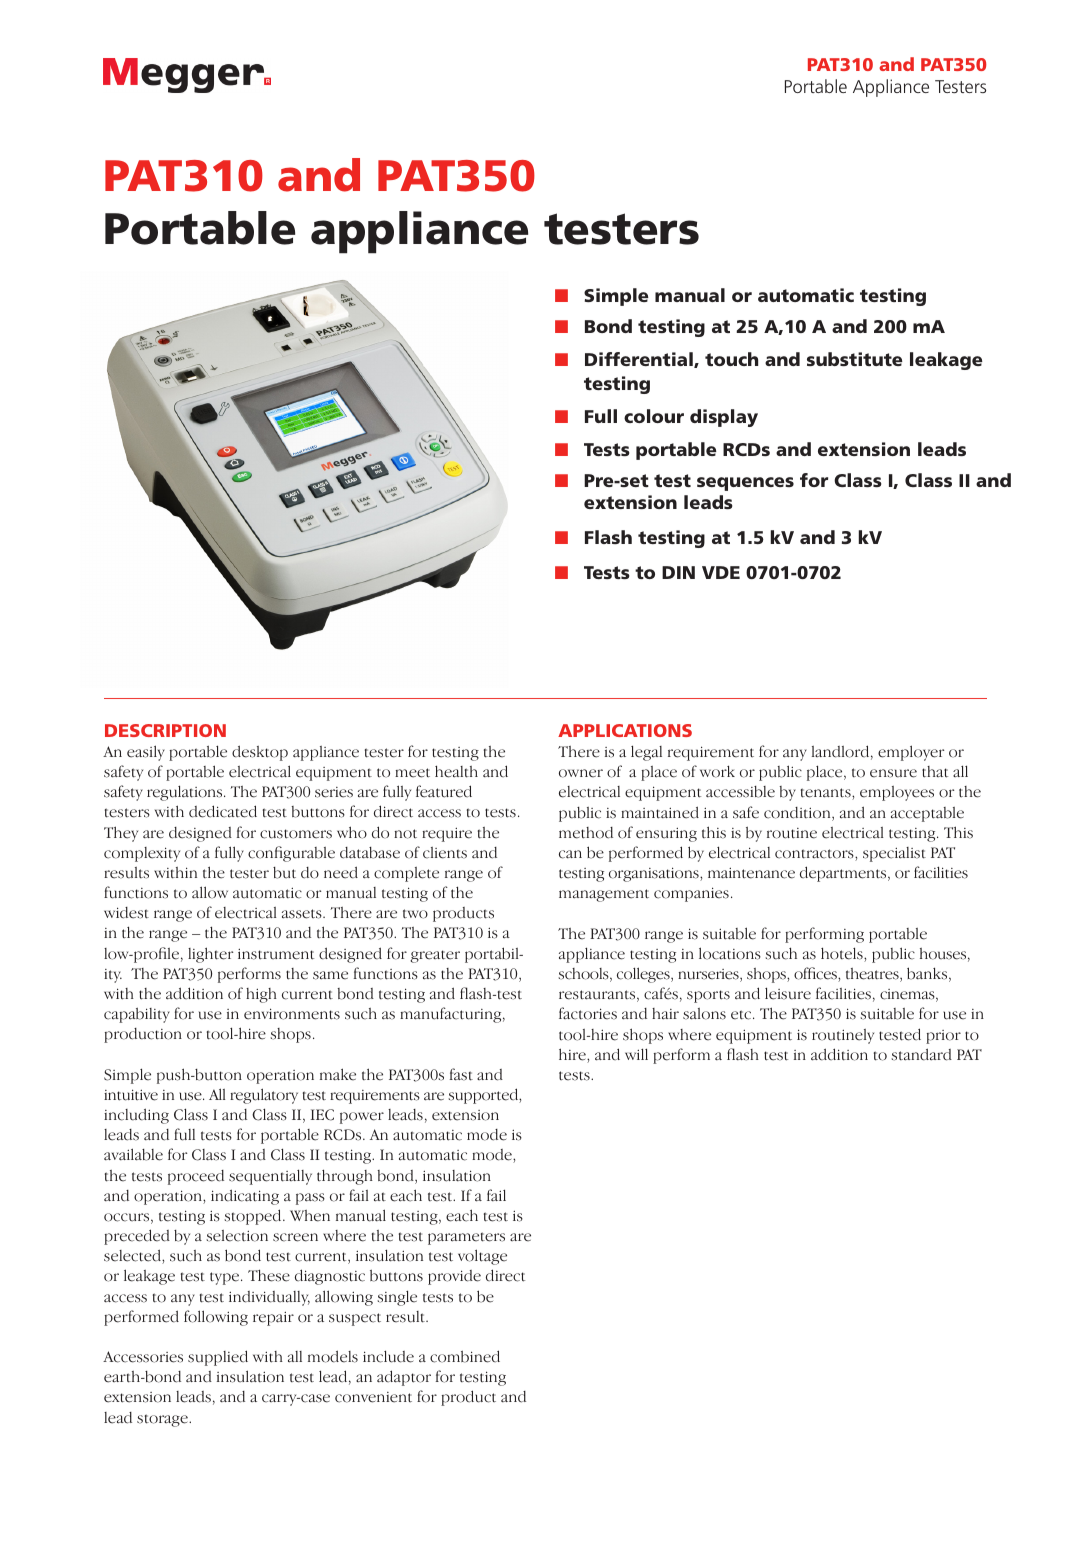 This document has width=1091, height=1544. I want to click on supplied, so click(218, 1358).
